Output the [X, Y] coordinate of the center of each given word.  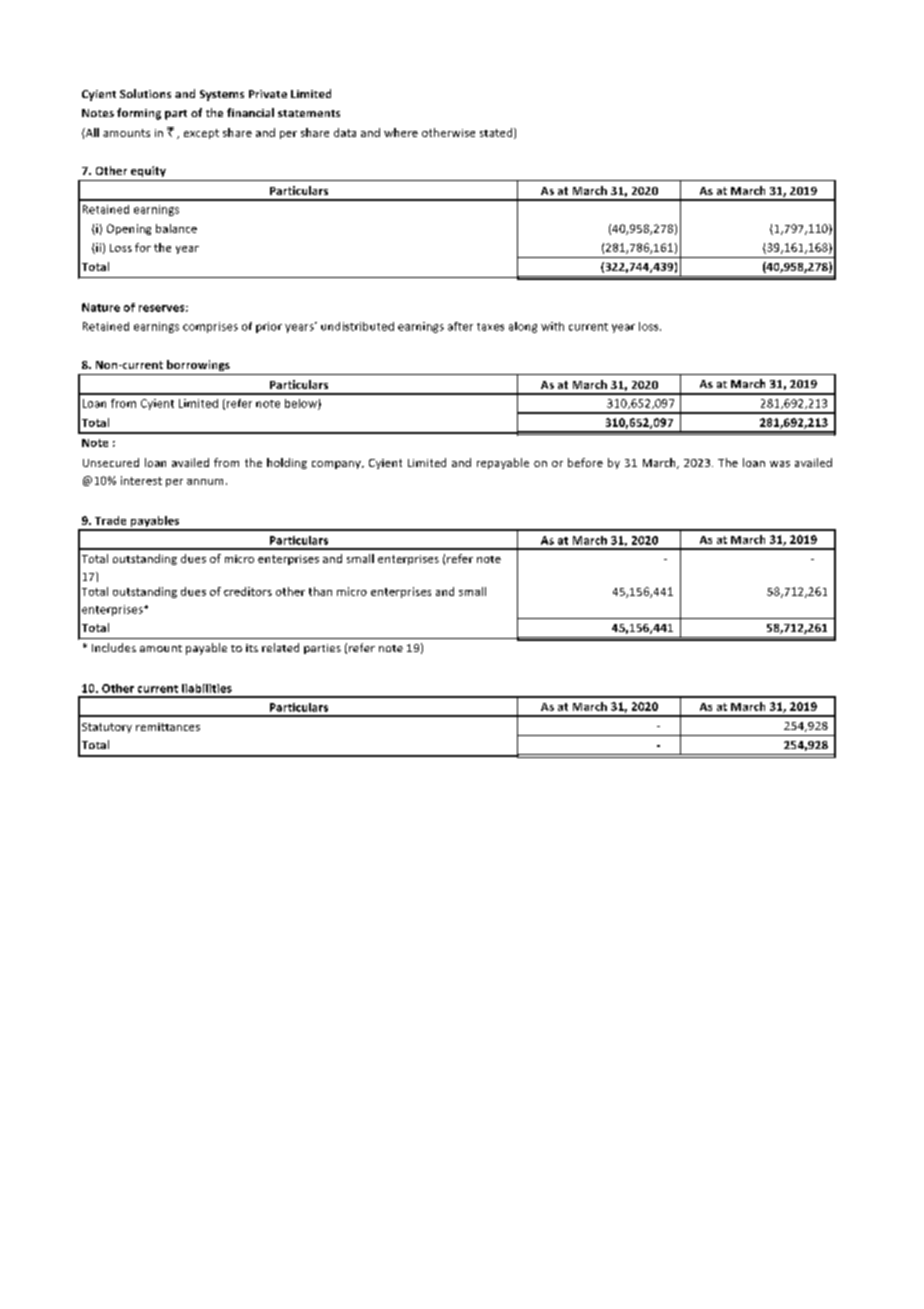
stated [497, 133]
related [280, 647]
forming [139, 114]
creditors [248, 591]
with [552, 326]
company [337, 465]
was [780, 464]
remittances [168, 727]
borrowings [198, 365]
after [460, 326]
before [585, 462]
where [401, 132]
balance [176, 228]
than [320, 591]
